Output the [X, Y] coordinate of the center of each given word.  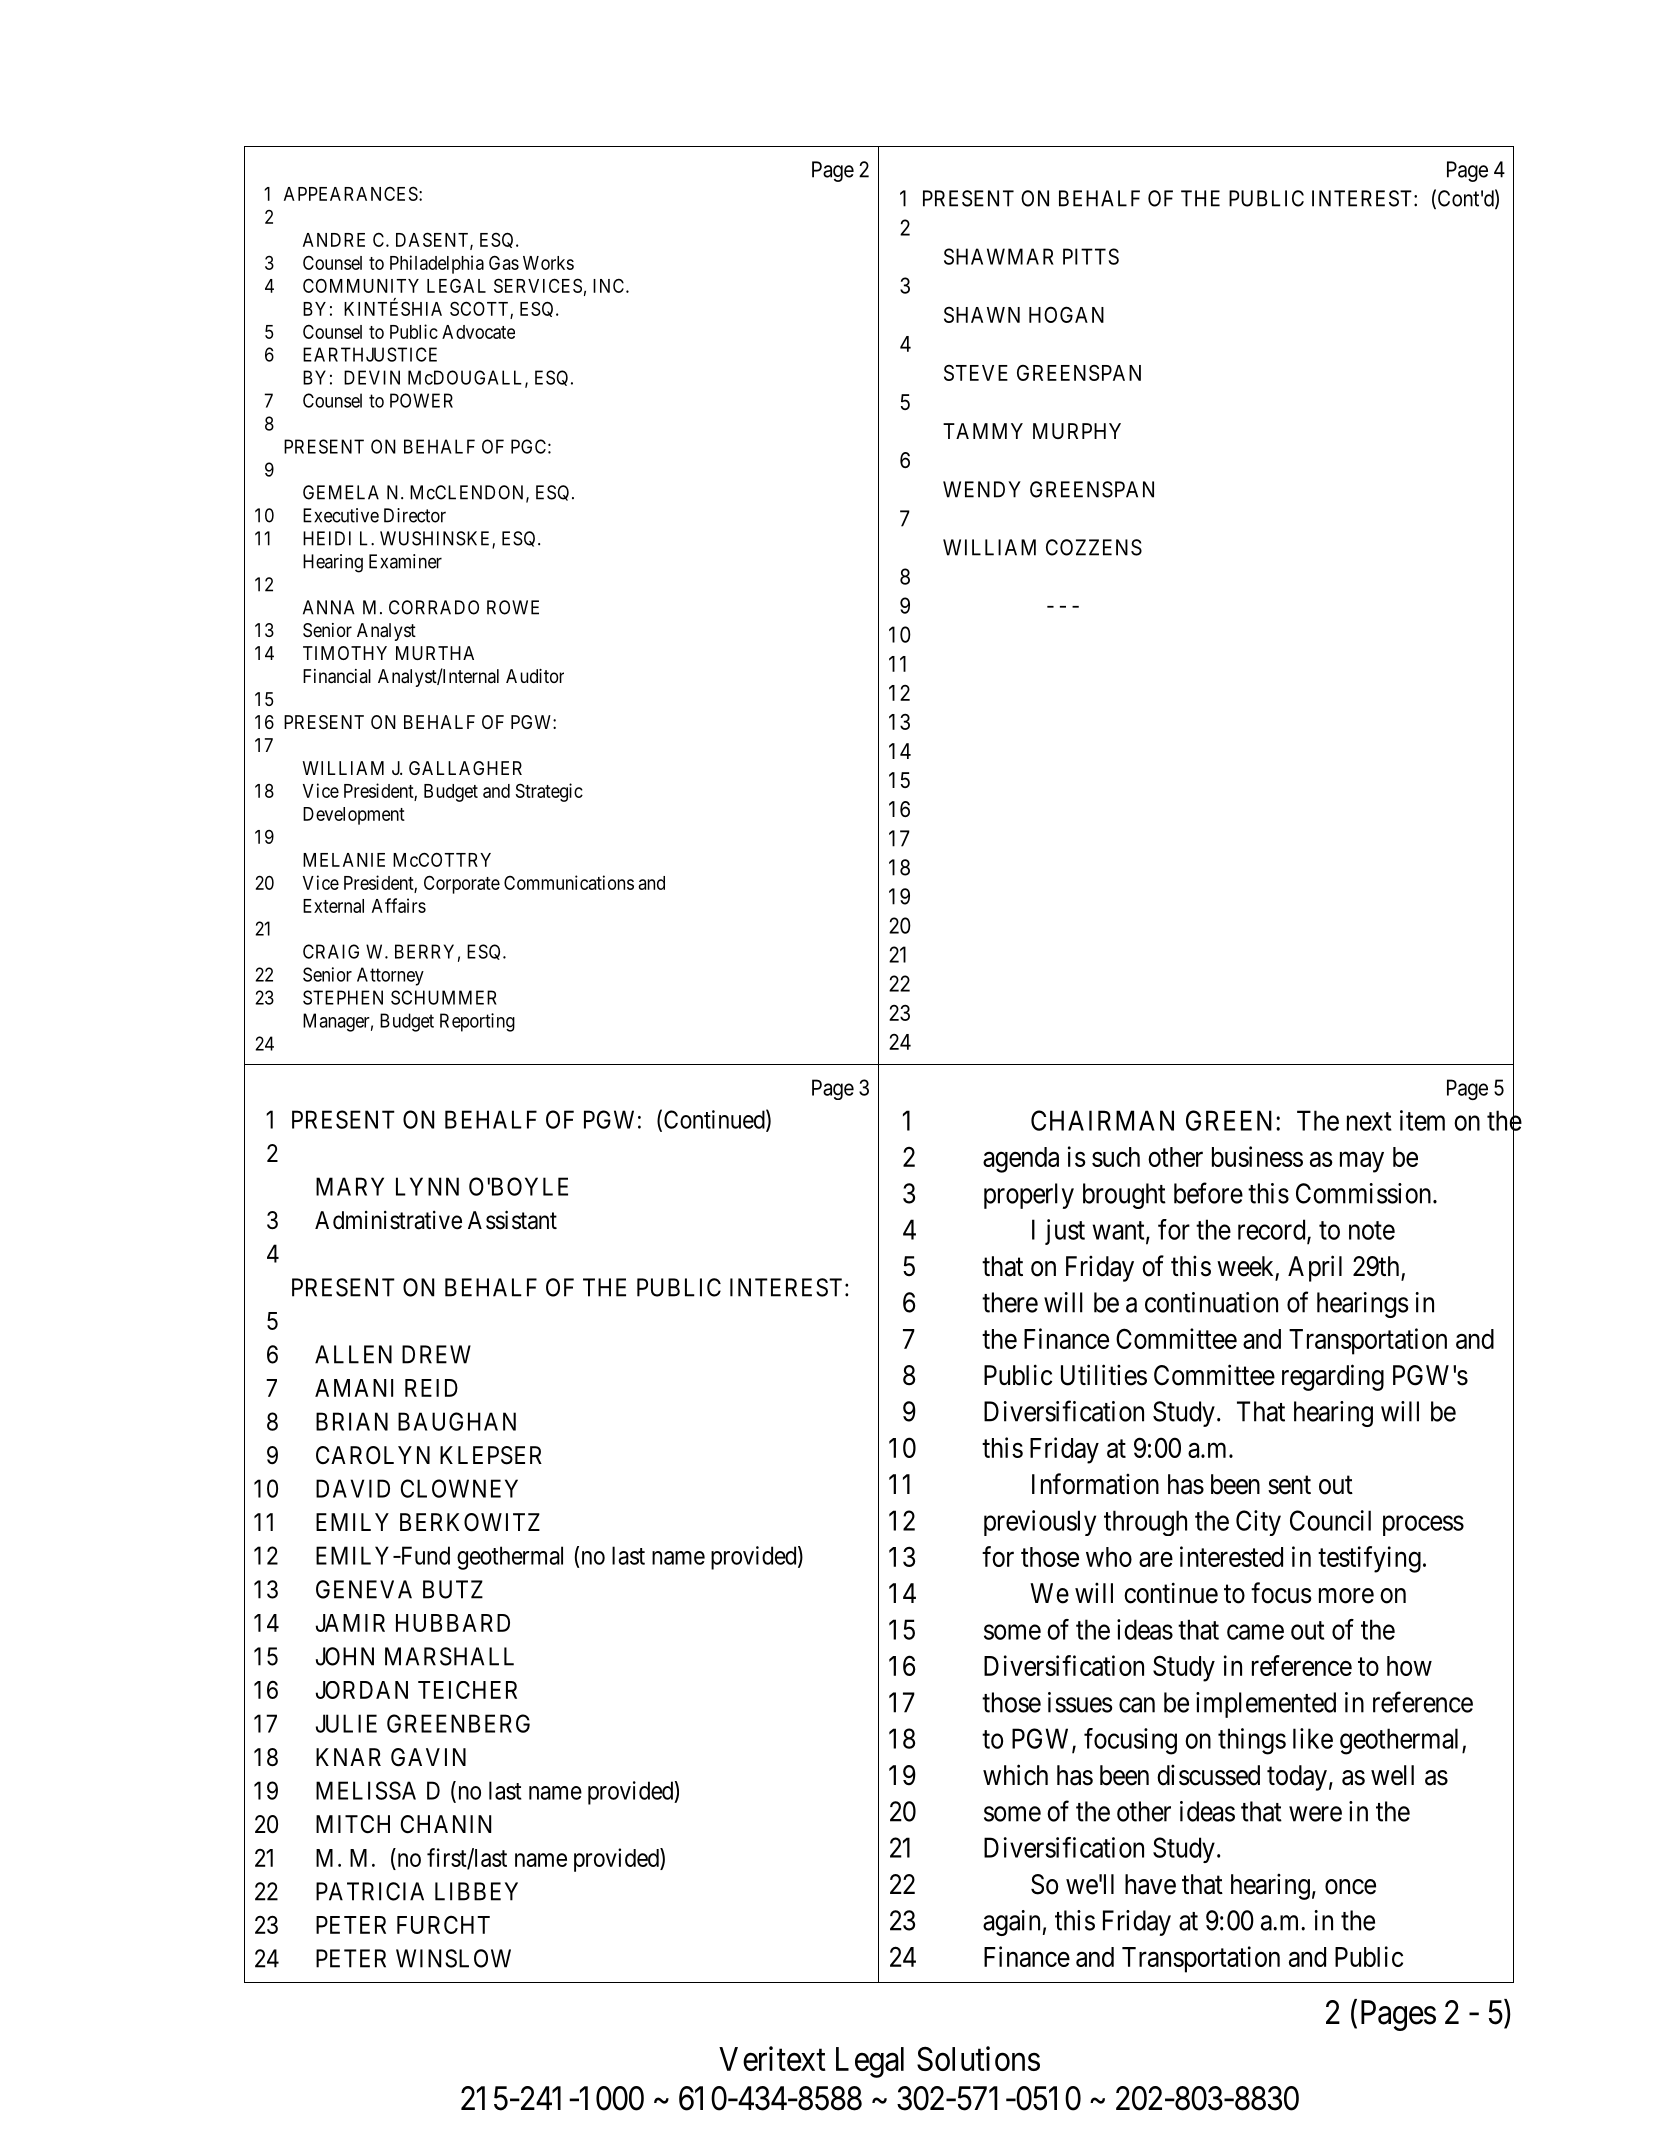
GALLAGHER [465, 768]
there [1010, 1302]
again [1011, 1923]
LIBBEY [476, 1891]
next [1369, 1121]
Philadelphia [437, 264]
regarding [1333, 1377]
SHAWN [982, 315]
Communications [569, 882]
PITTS [1091, 256]
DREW [436, 1354]
